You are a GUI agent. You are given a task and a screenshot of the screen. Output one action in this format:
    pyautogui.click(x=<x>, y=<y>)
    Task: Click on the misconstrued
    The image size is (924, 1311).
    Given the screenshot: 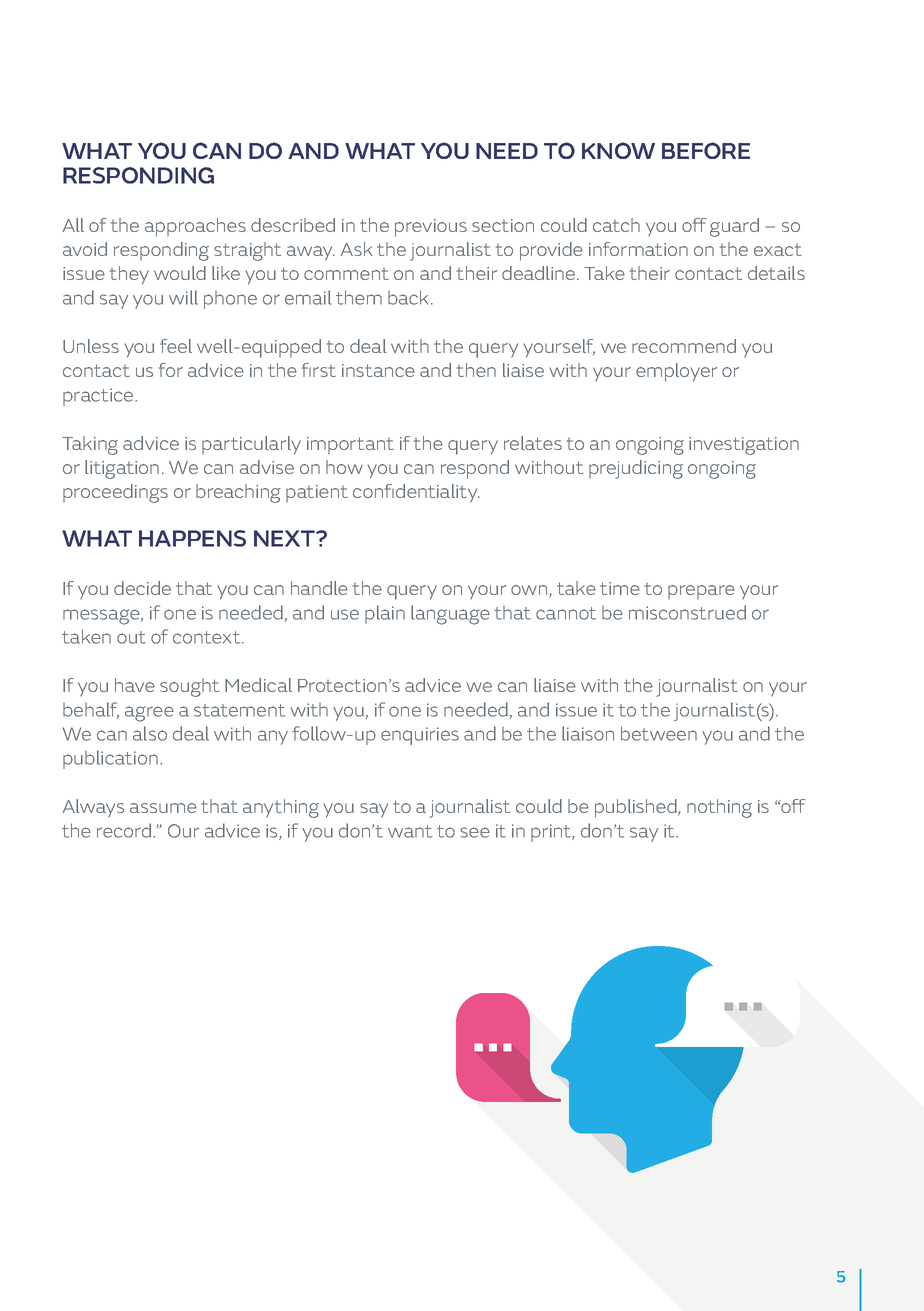 What is the action you would take?
    pyautogui.click(x=687, y=612)
